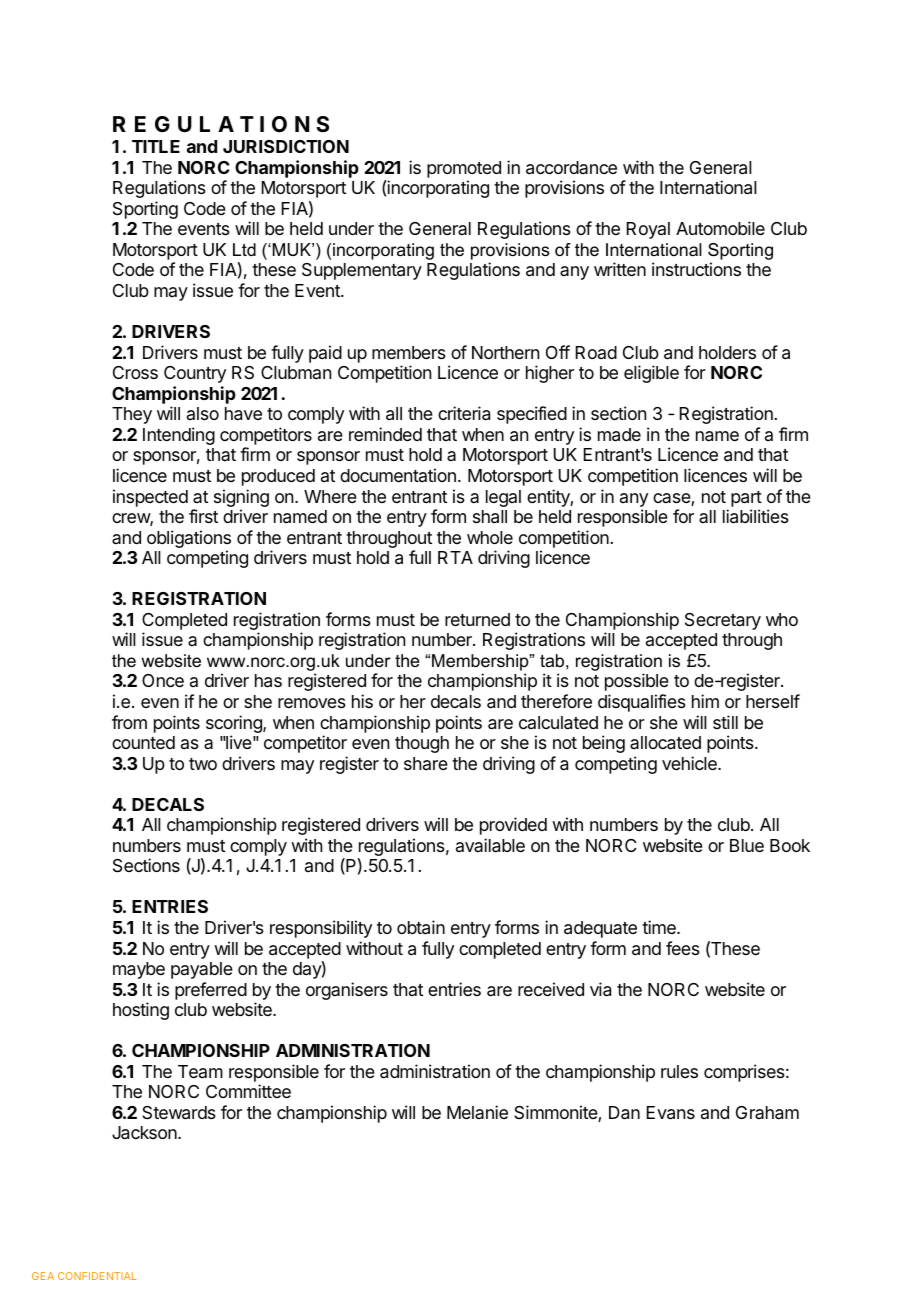 The height and width of the screenshot is (1308, 924). What do you see at coordinates (385, 434) in the screenshot?
I see `reminded` at bounding box center [385, 434].
